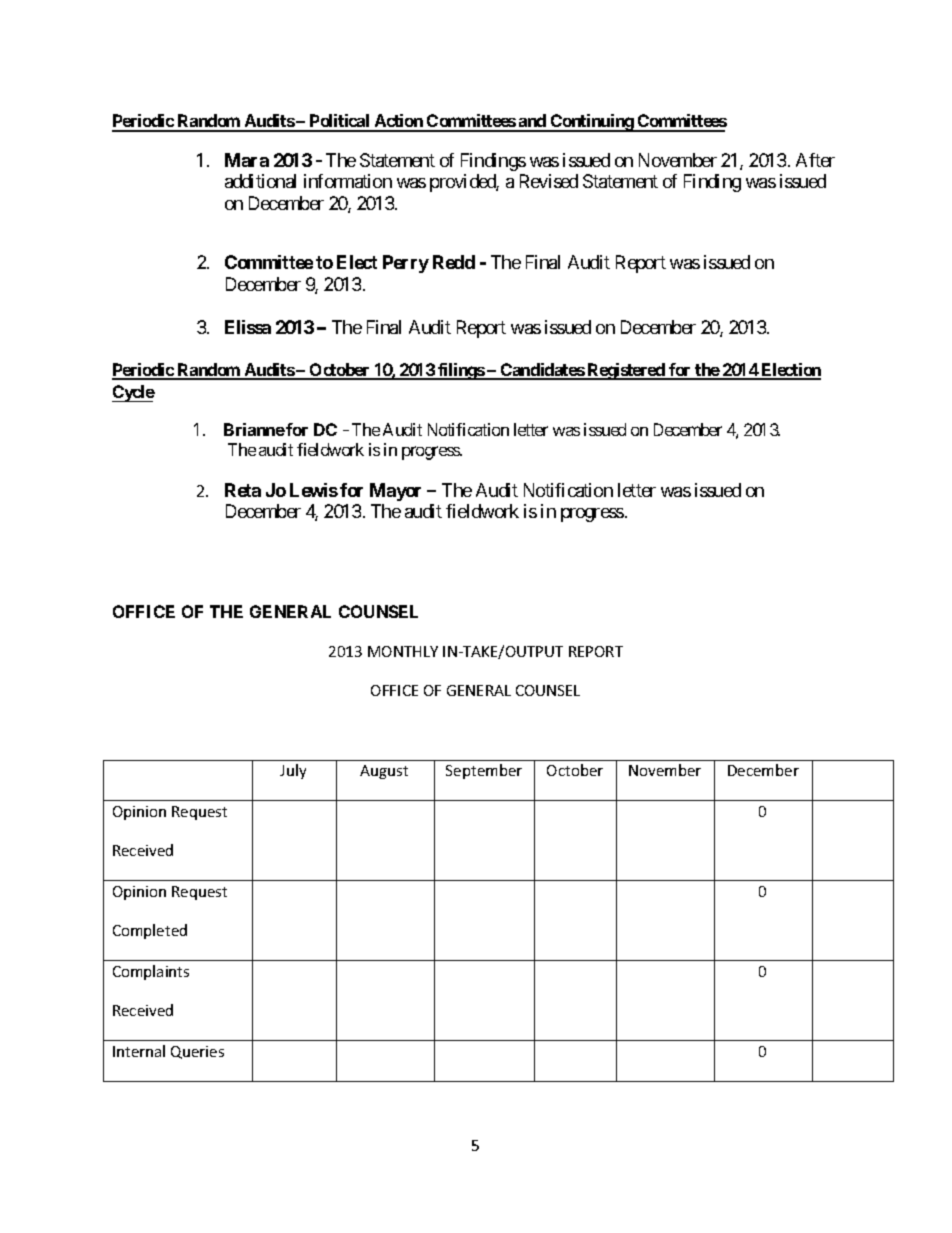  What do you see at coordinates (398, 122) in the page?
I see `Action` at bounding box center [398, 122].
